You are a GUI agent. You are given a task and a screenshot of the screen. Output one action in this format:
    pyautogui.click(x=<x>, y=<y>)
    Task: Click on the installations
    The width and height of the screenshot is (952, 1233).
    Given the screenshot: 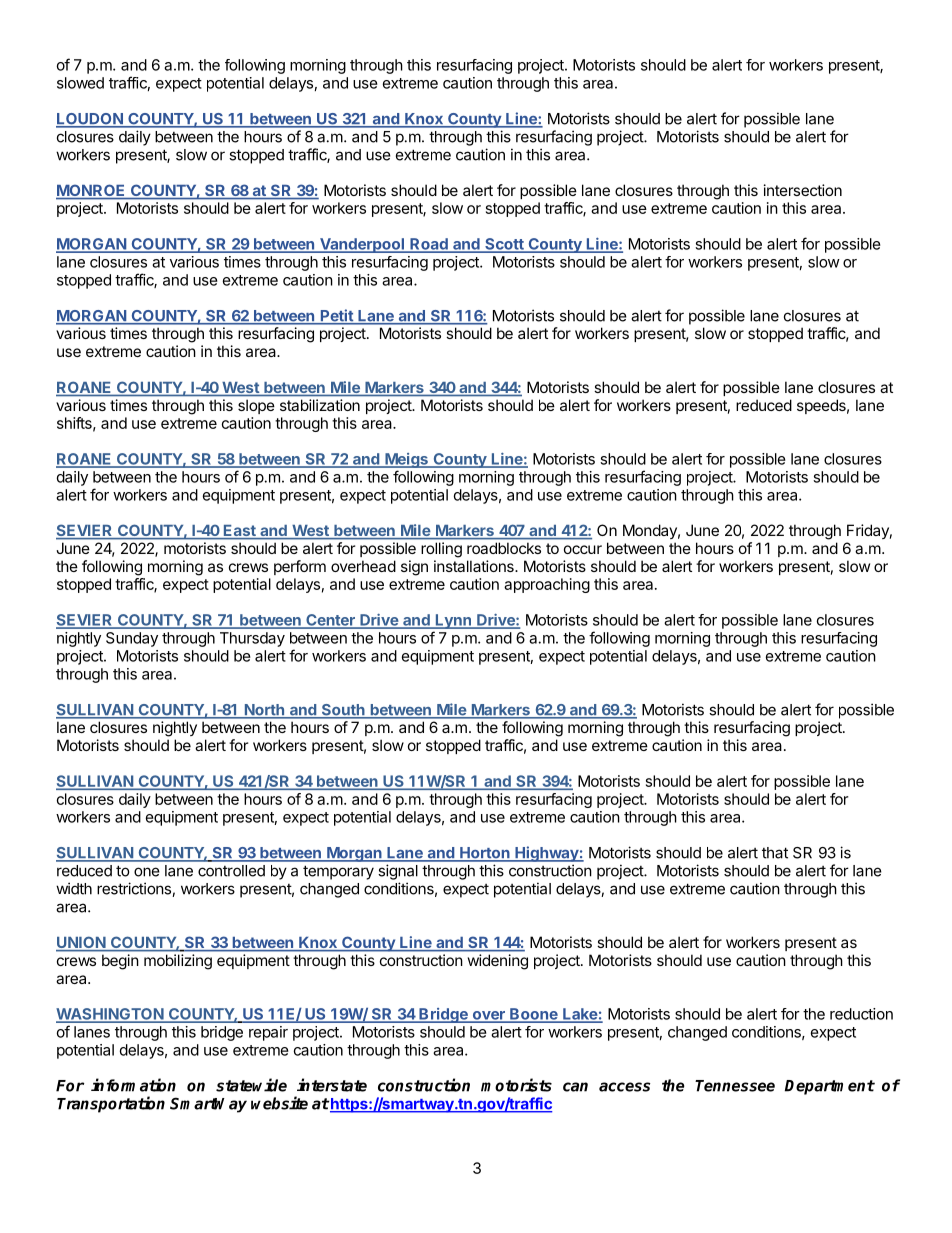 What is the action you would take?
    pyautogui.click(x=475, y=566)
